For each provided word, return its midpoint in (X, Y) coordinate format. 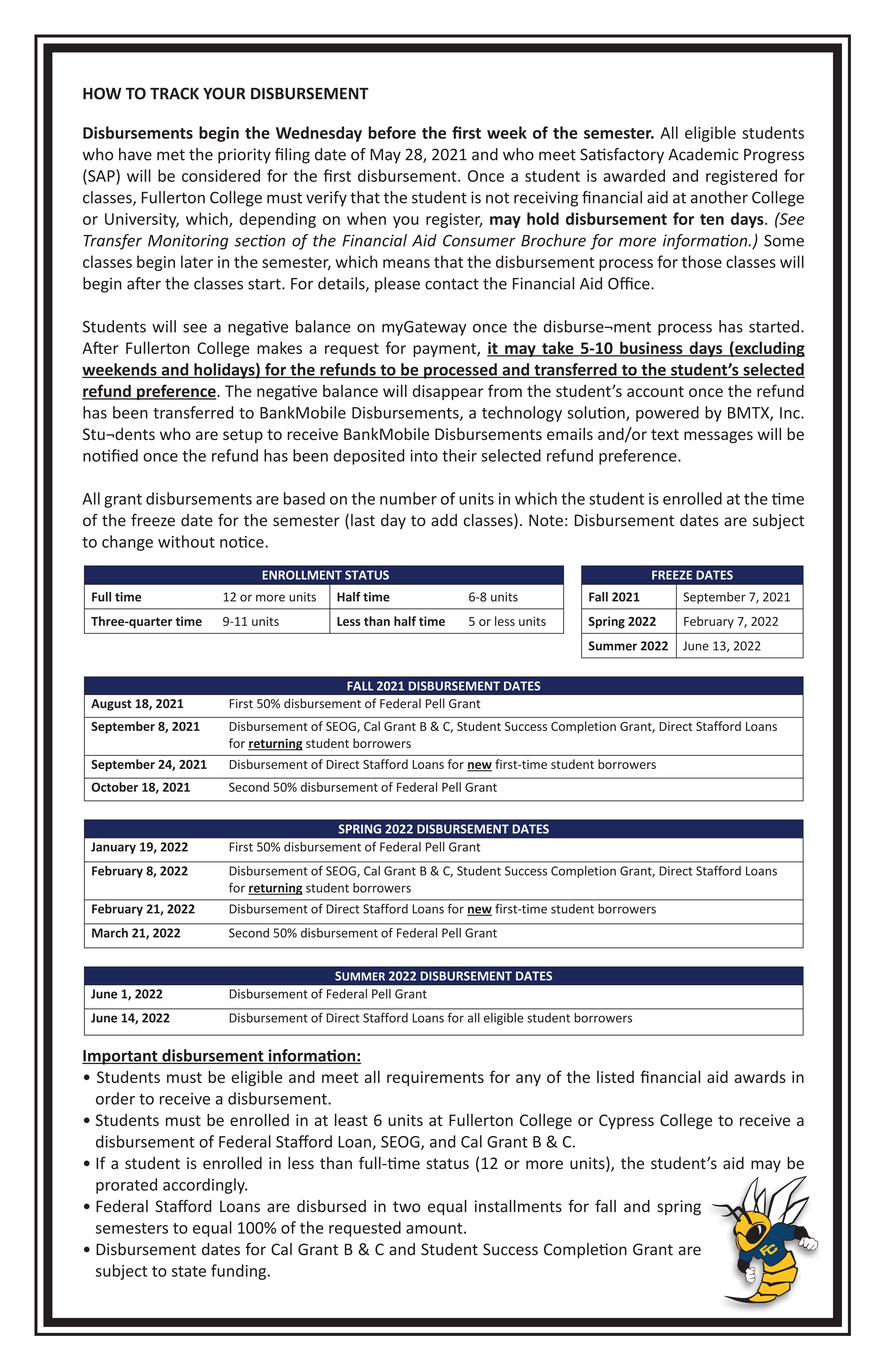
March (110, 933)
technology (522, 414)
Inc (791, 413)
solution (597, 413)
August (111, 705)
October (114, 787)
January (113, 848)
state (189, 1271)
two (406, 1207)
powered (667, 414)
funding (240, 1272)
